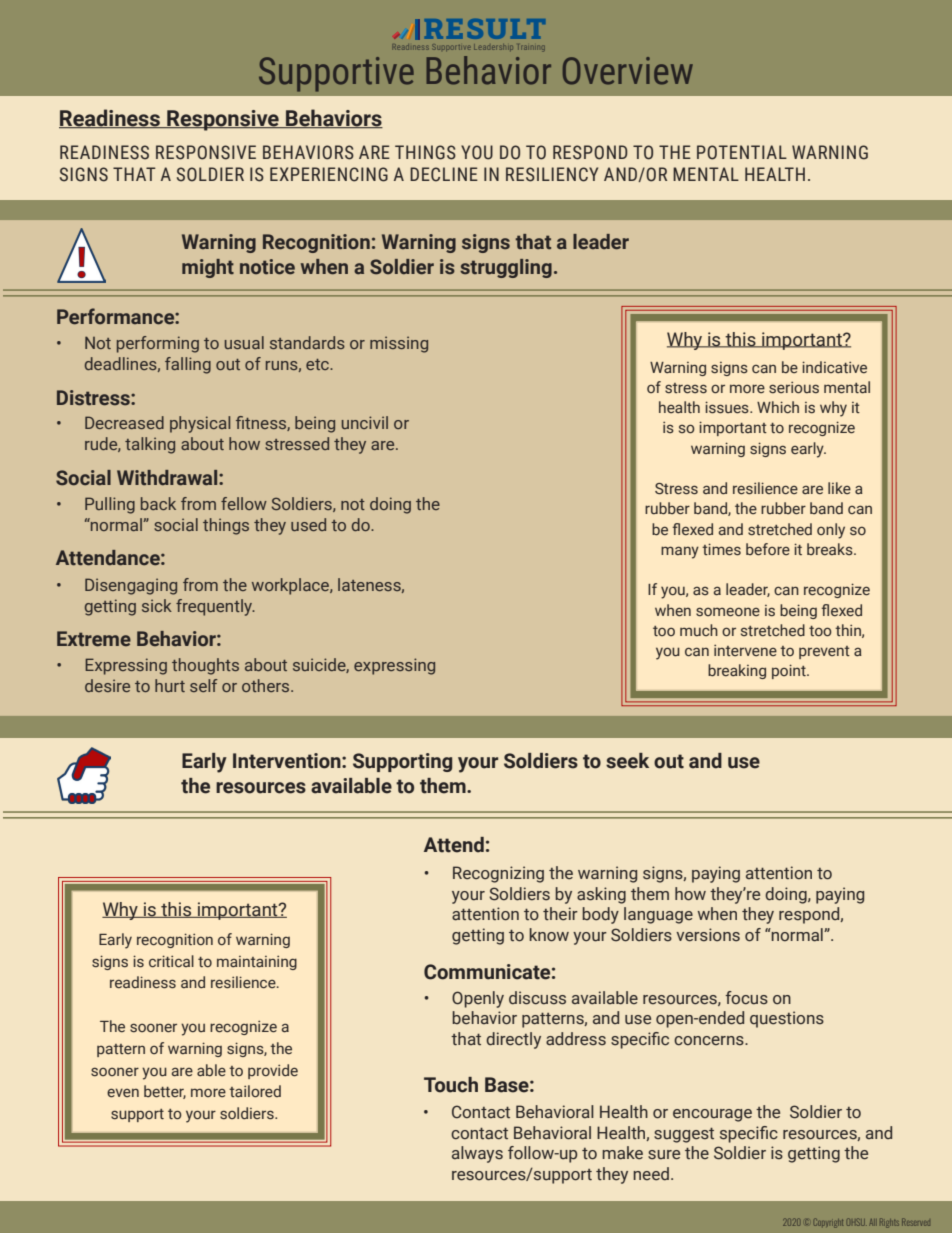 The height and width of the screenshot is (1233, 952). Describe the element at coordinates (200, 424) in the screenshot. I see `physical` at that location.
